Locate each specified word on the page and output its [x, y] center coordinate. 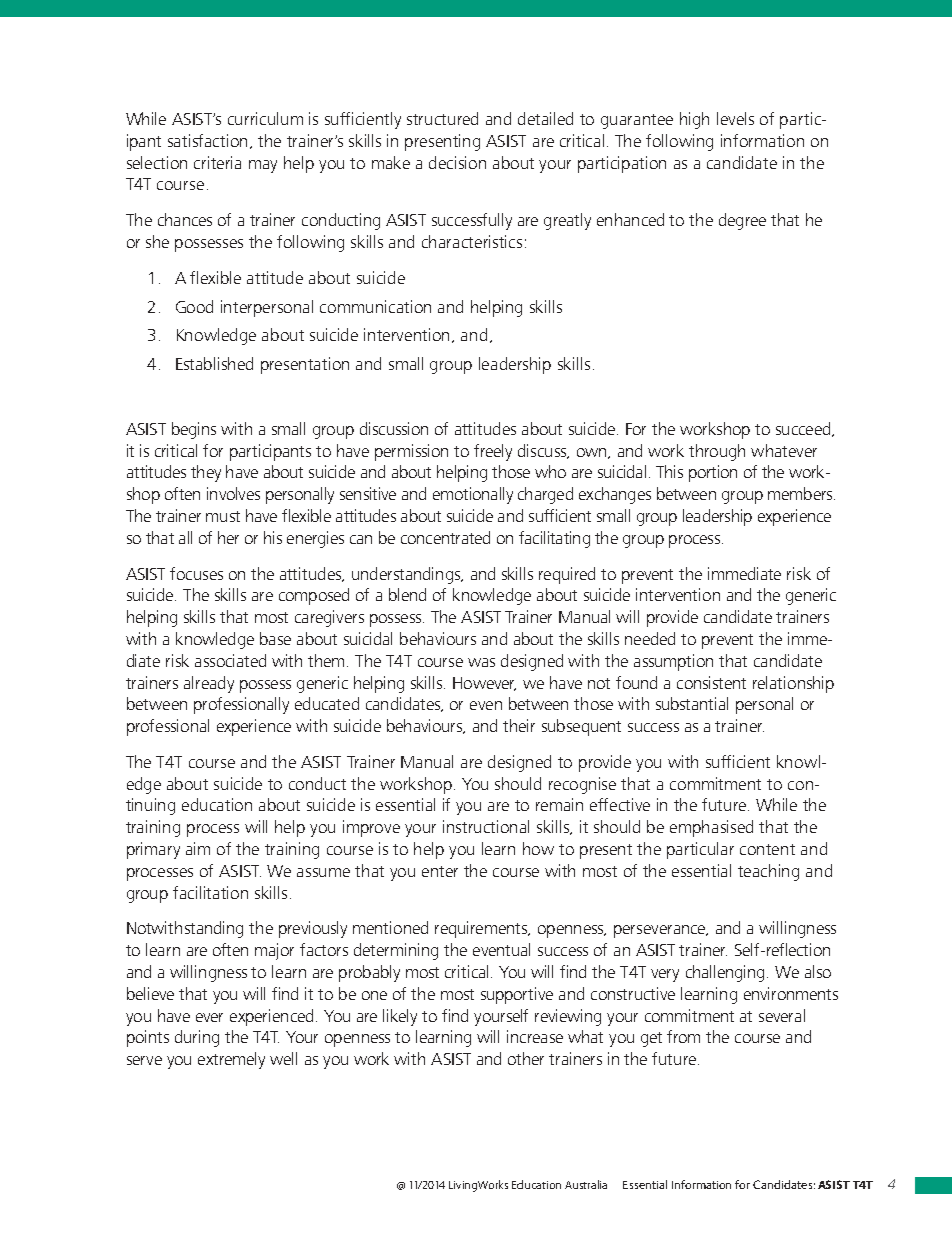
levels [735, 118]
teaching [768, 872]
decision [457, 162]
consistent [711, 682]
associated [230, 660]
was [481, 662]
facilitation [210, 892]
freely [493, 452]
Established [214, 363]
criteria [217, 162]
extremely [231, 1060]
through [717, 452]
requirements [482, 929]
